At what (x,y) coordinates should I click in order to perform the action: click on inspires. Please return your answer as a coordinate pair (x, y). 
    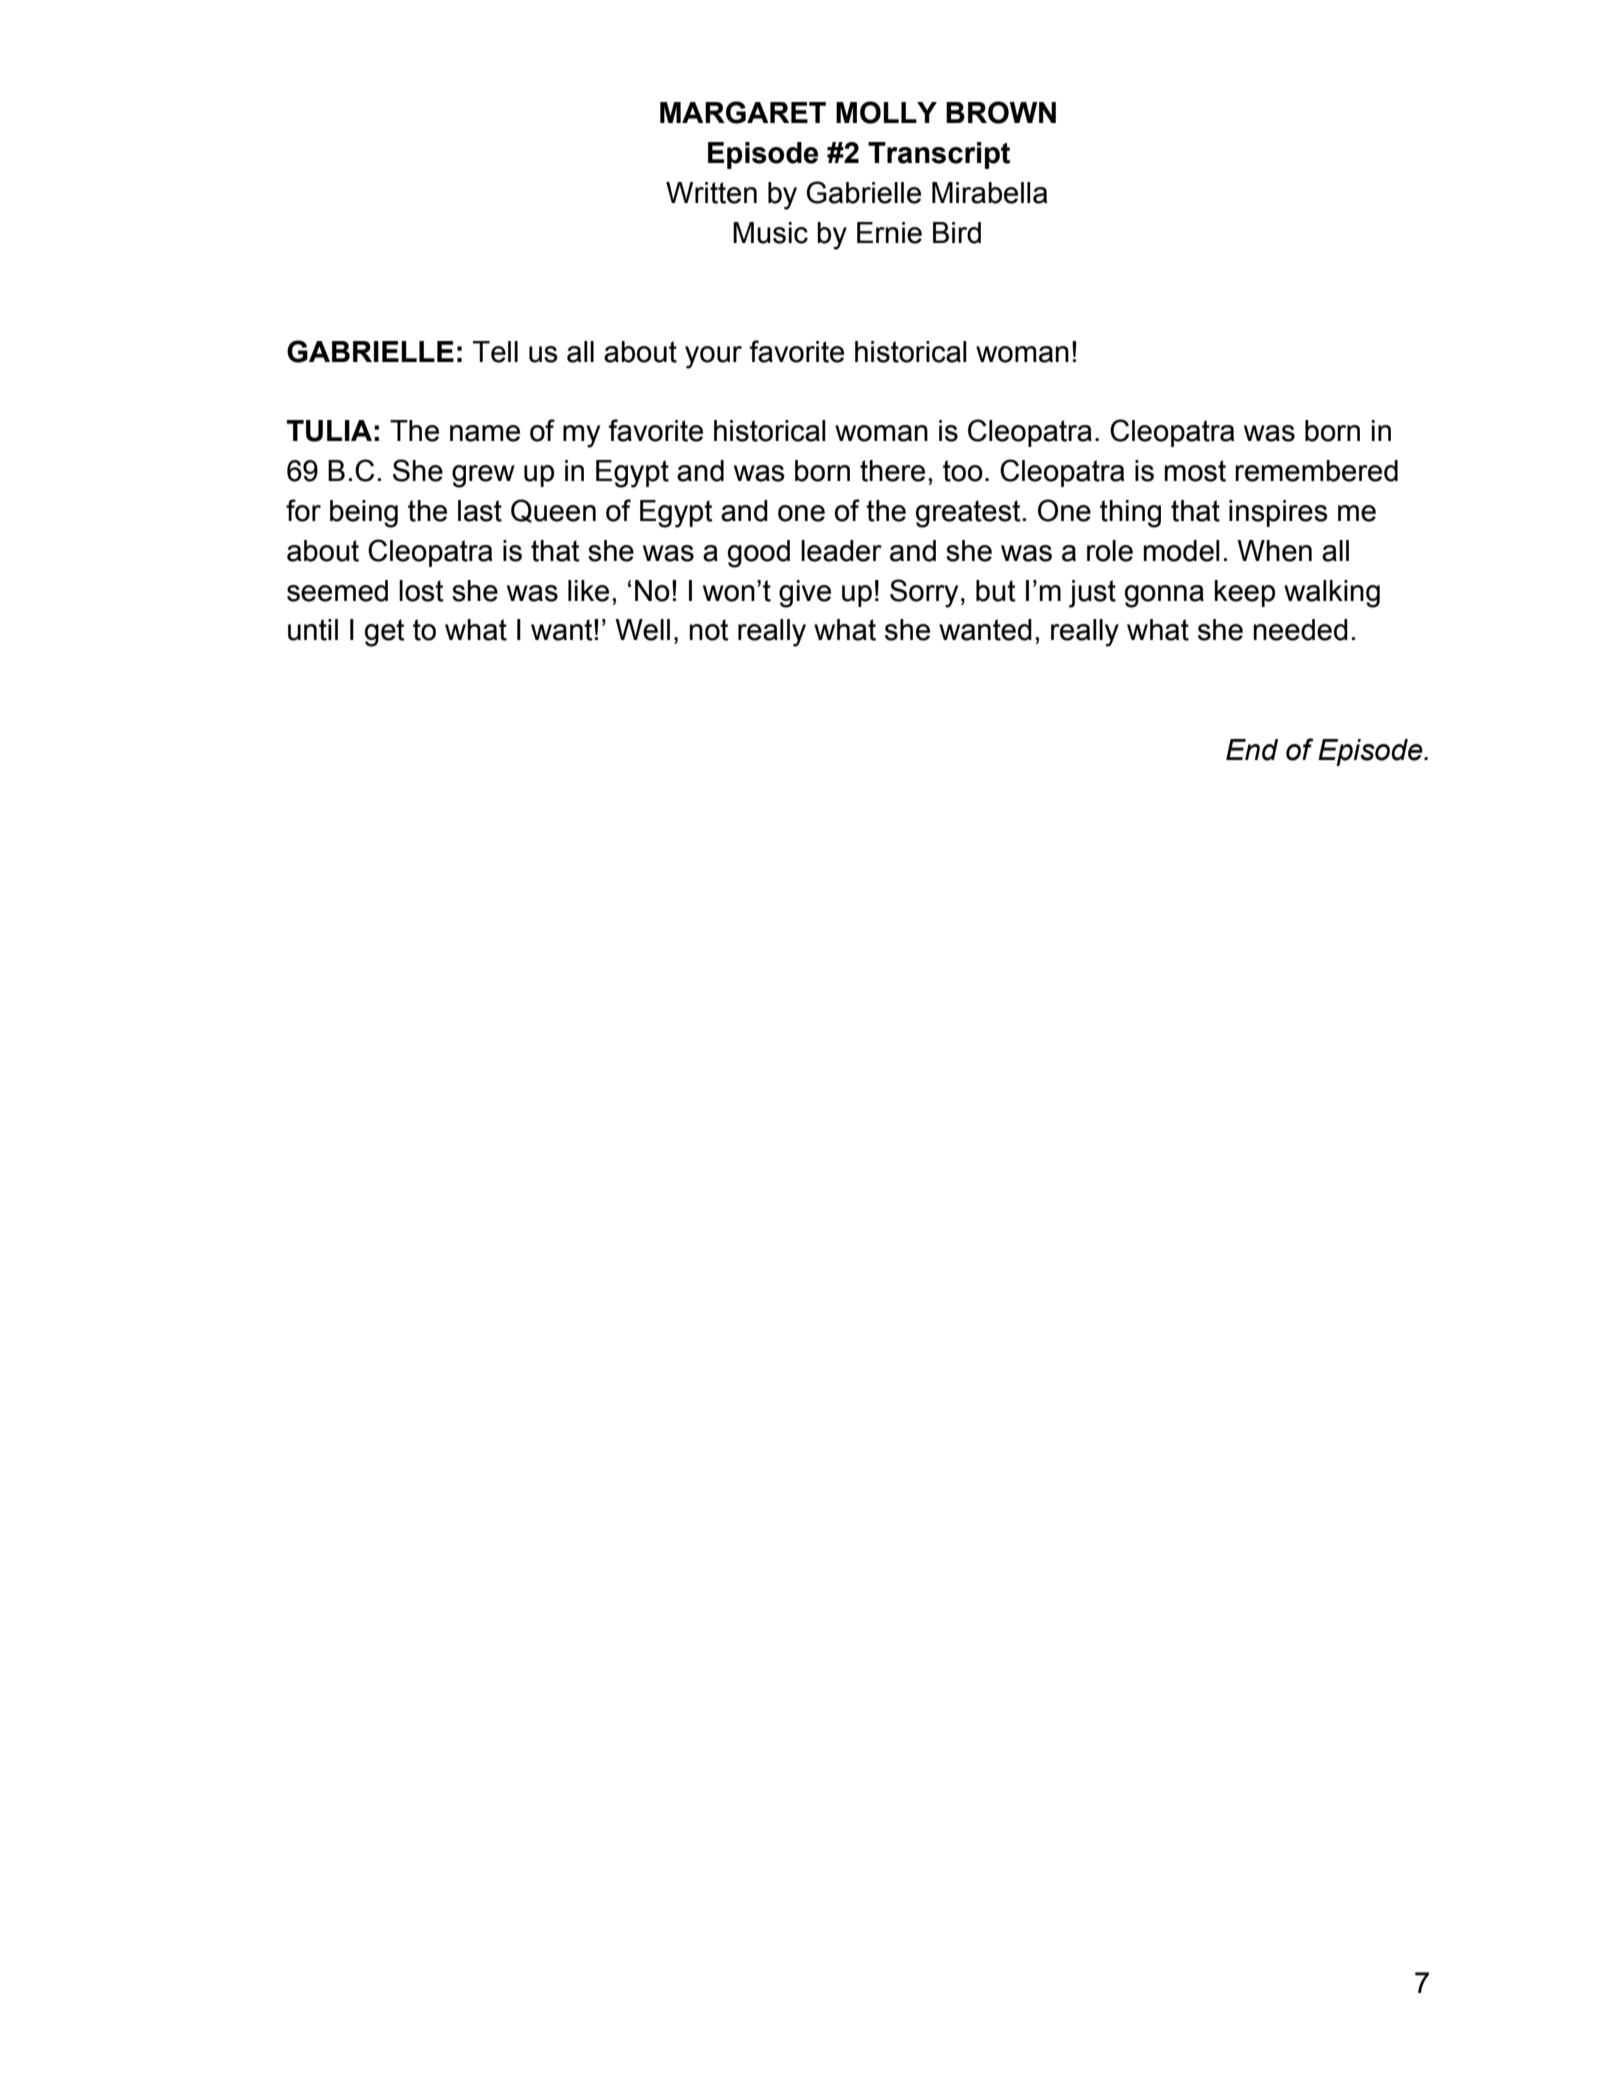
    Looking at the image, I should click on (1278, 513).
